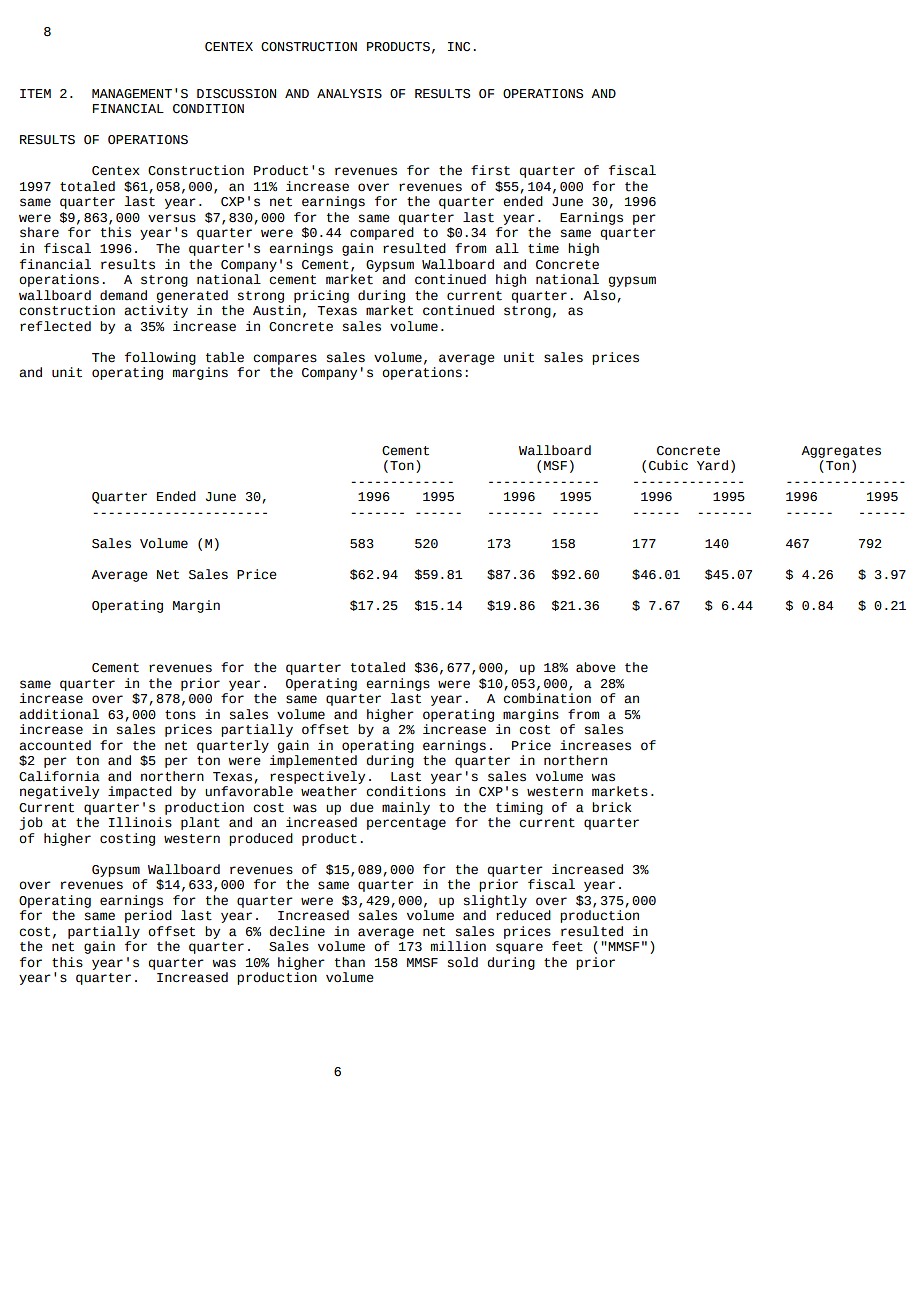 The width and height of the document is (924, 1308). Describe the element at coordinates (349, 94) in the document. I see `ANALYSIS` at that location.
